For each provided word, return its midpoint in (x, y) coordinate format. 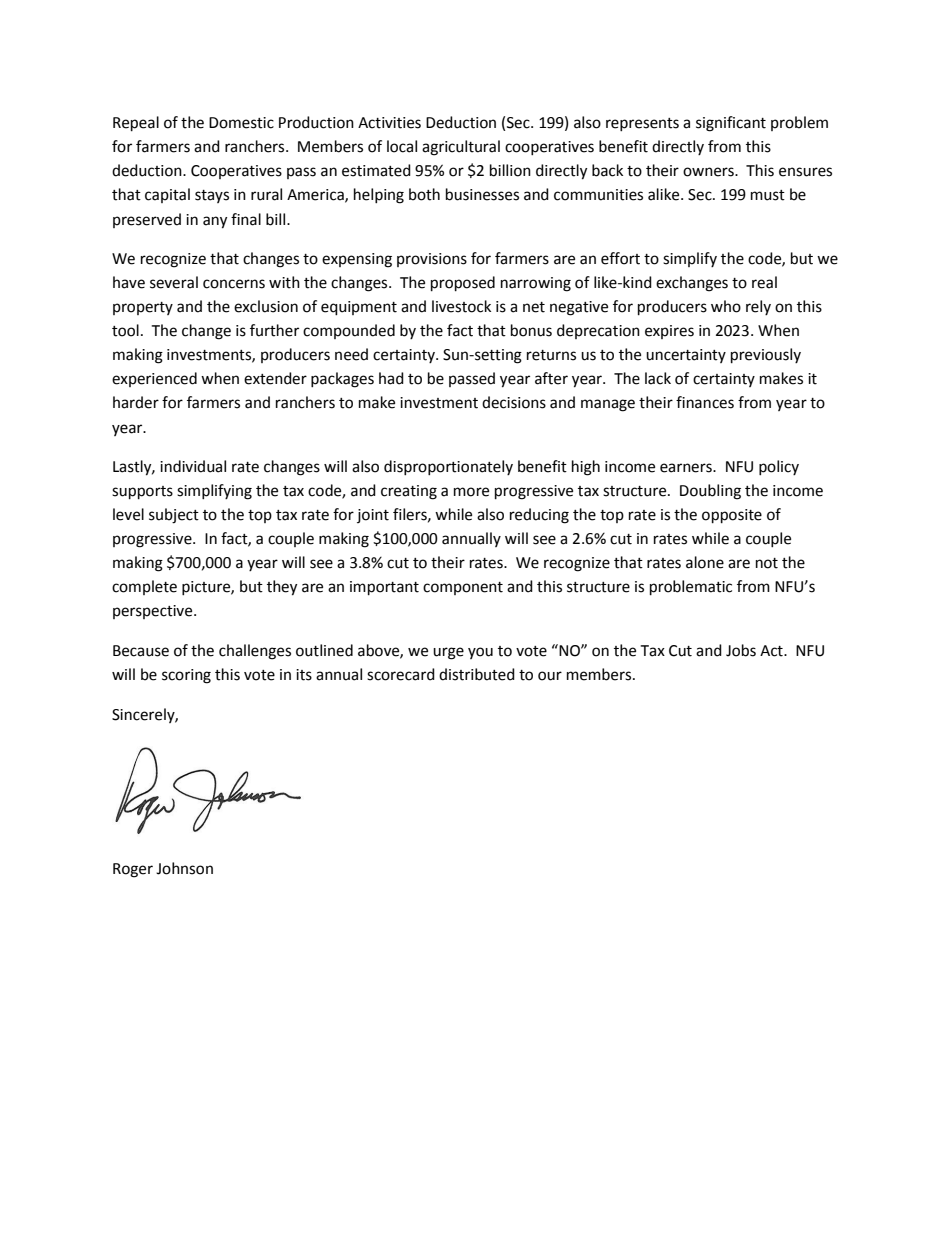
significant (731, 124)
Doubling (710, 492)
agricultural (461, 148)
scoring (186, 676)
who (726, 306)
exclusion (266, 306)
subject (174, 516)
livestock (461, 306)
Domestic (241, 123)
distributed (477, 674)
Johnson (184, 868)
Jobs (741, 650)
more (471, 492)
